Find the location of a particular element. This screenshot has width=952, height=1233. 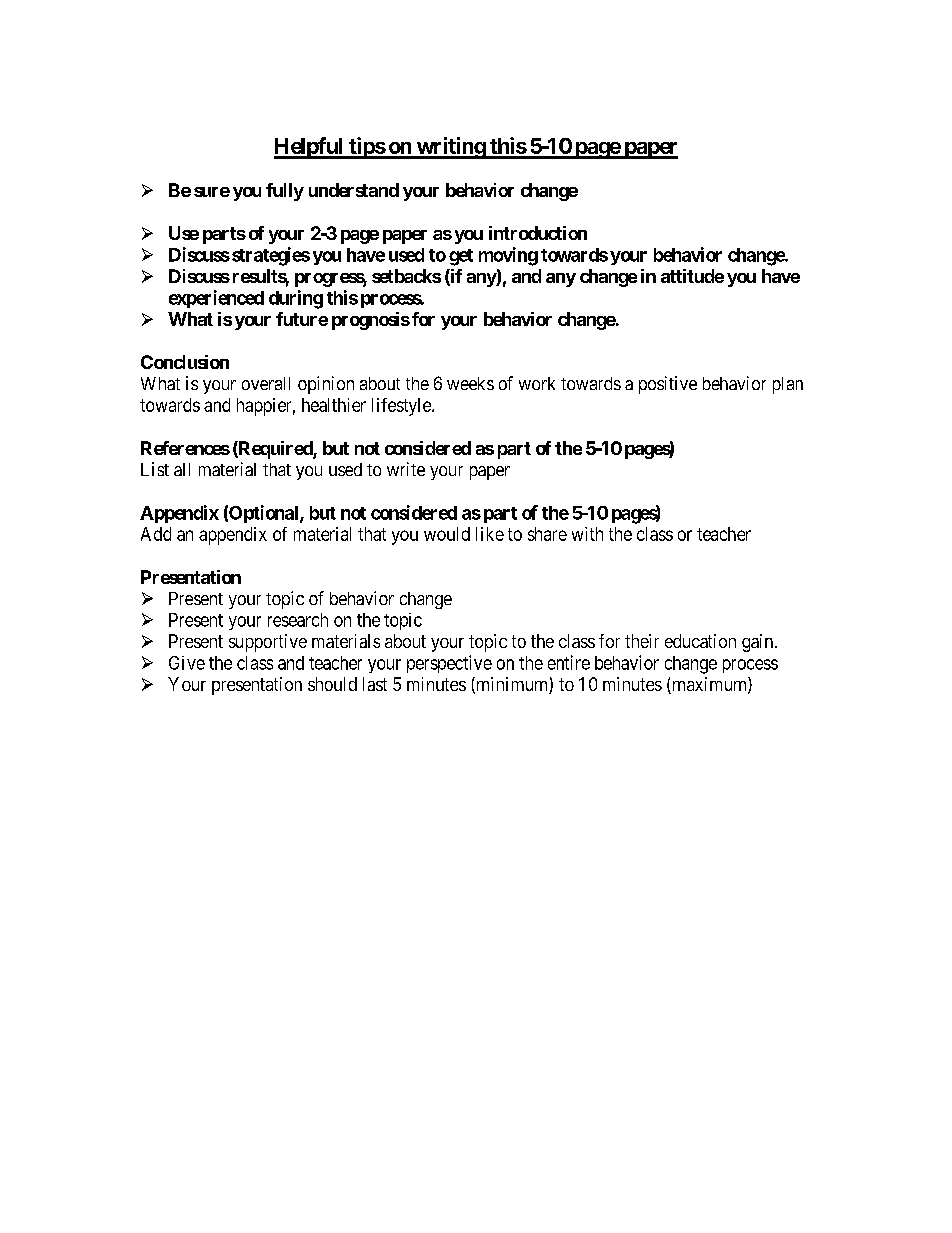

positive is located at coordinates (668, 385).
